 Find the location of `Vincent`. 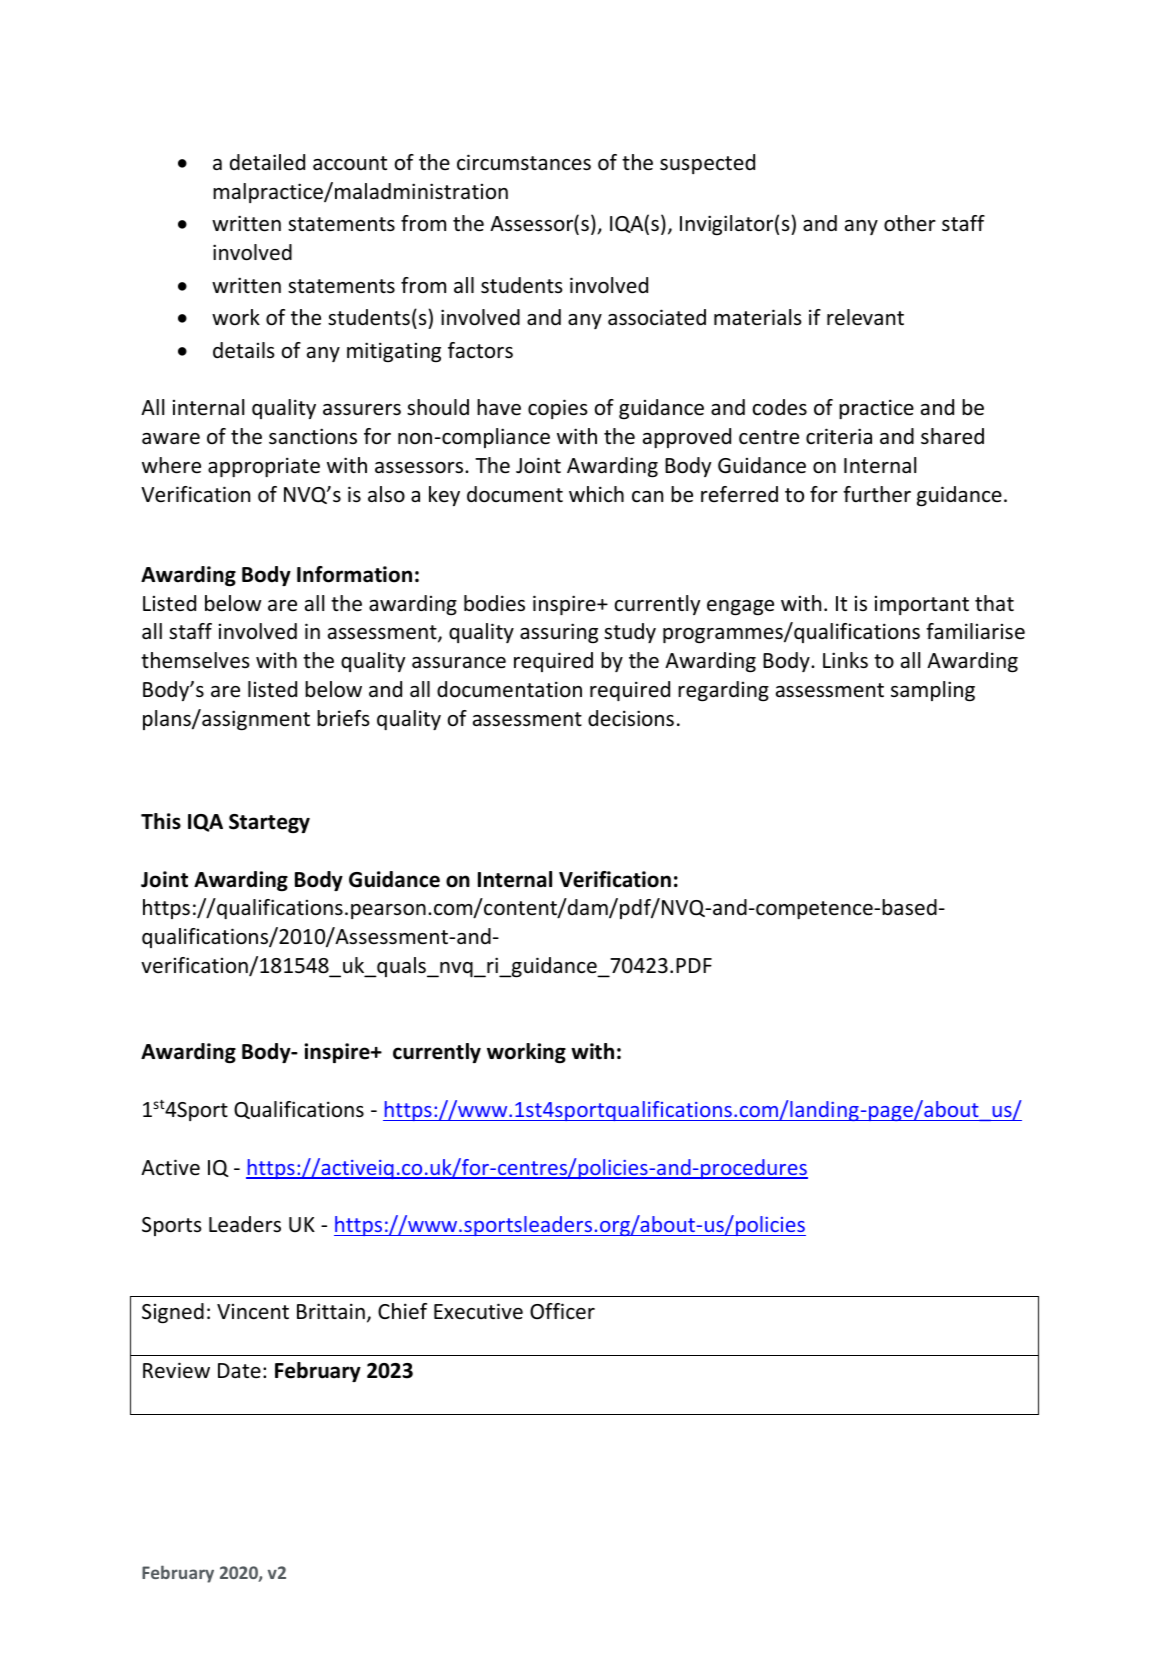

Vincent is located at coordinates (253, 1312).
